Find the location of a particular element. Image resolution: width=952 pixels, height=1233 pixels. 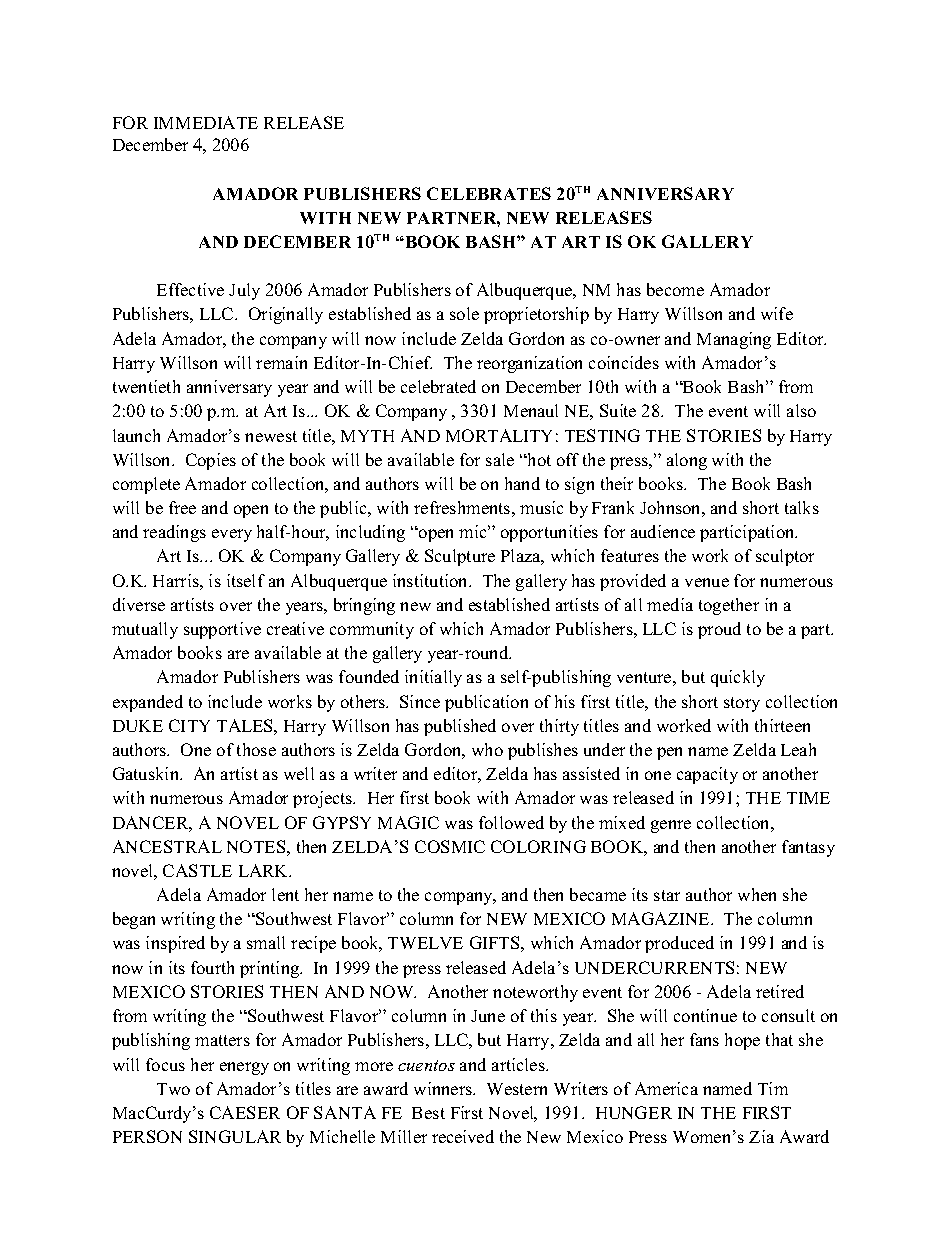

SINGULAR is located at coordinates (235, 1136).
